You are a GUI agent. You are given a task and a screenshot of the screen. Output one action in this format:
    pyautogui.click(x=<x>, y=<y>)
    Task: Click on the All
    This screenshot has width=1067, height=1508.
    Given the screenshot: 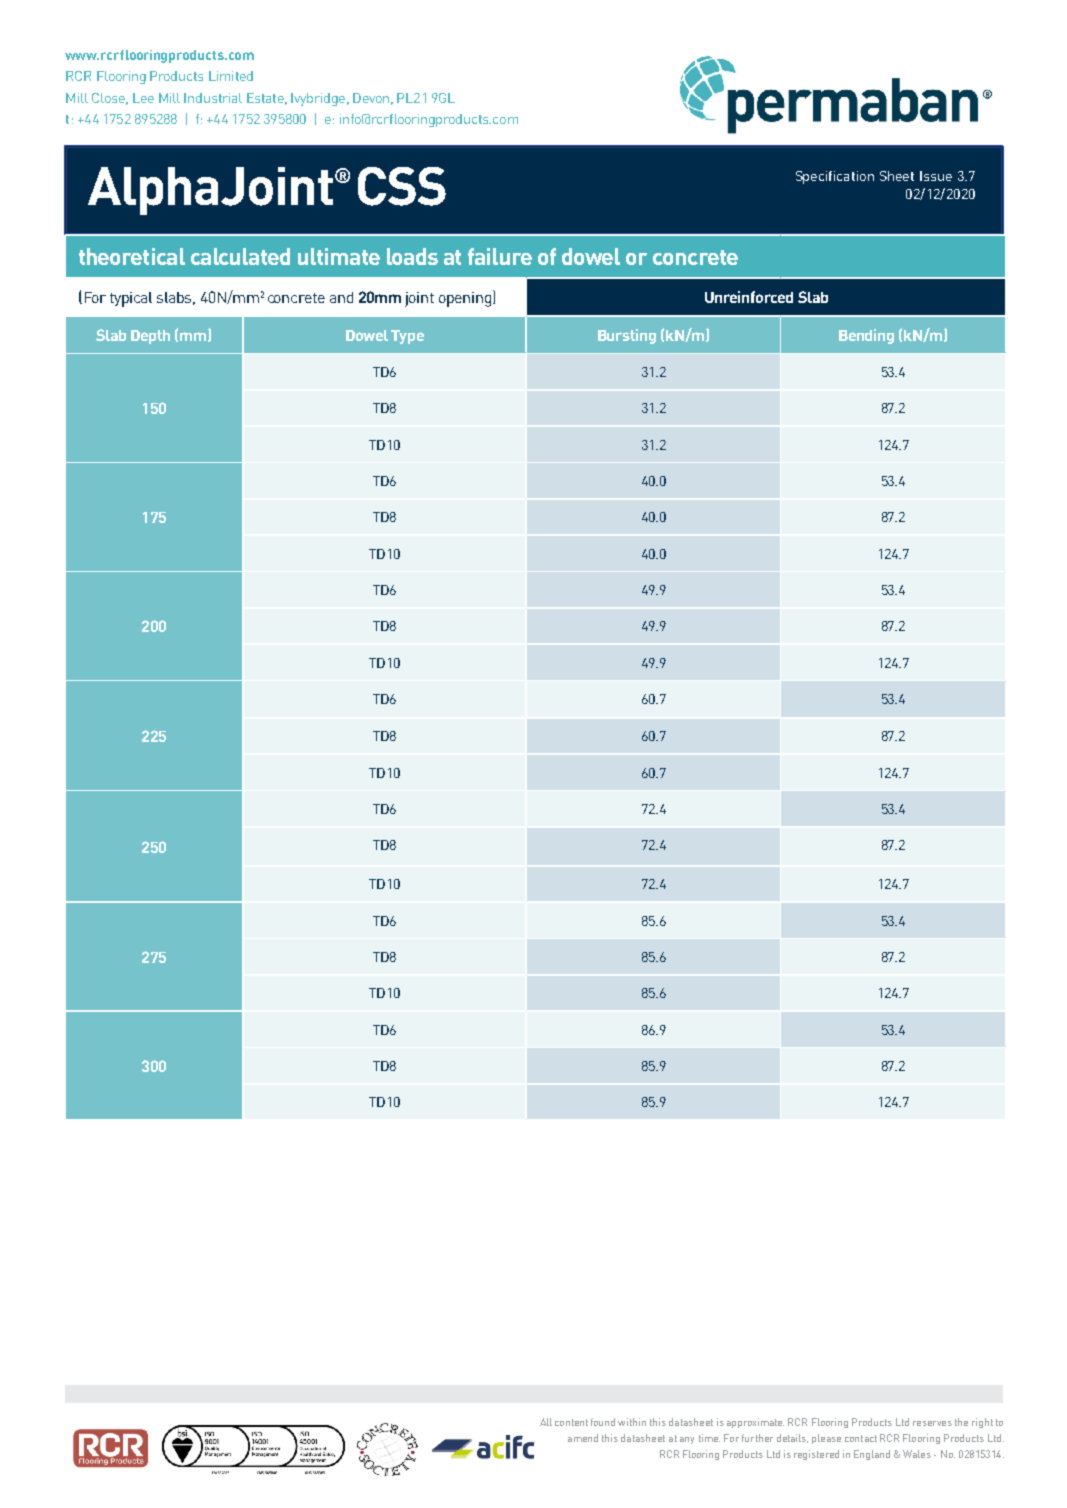 What is the action you would take?
    pyautogui.click(x=546, y=1422)
